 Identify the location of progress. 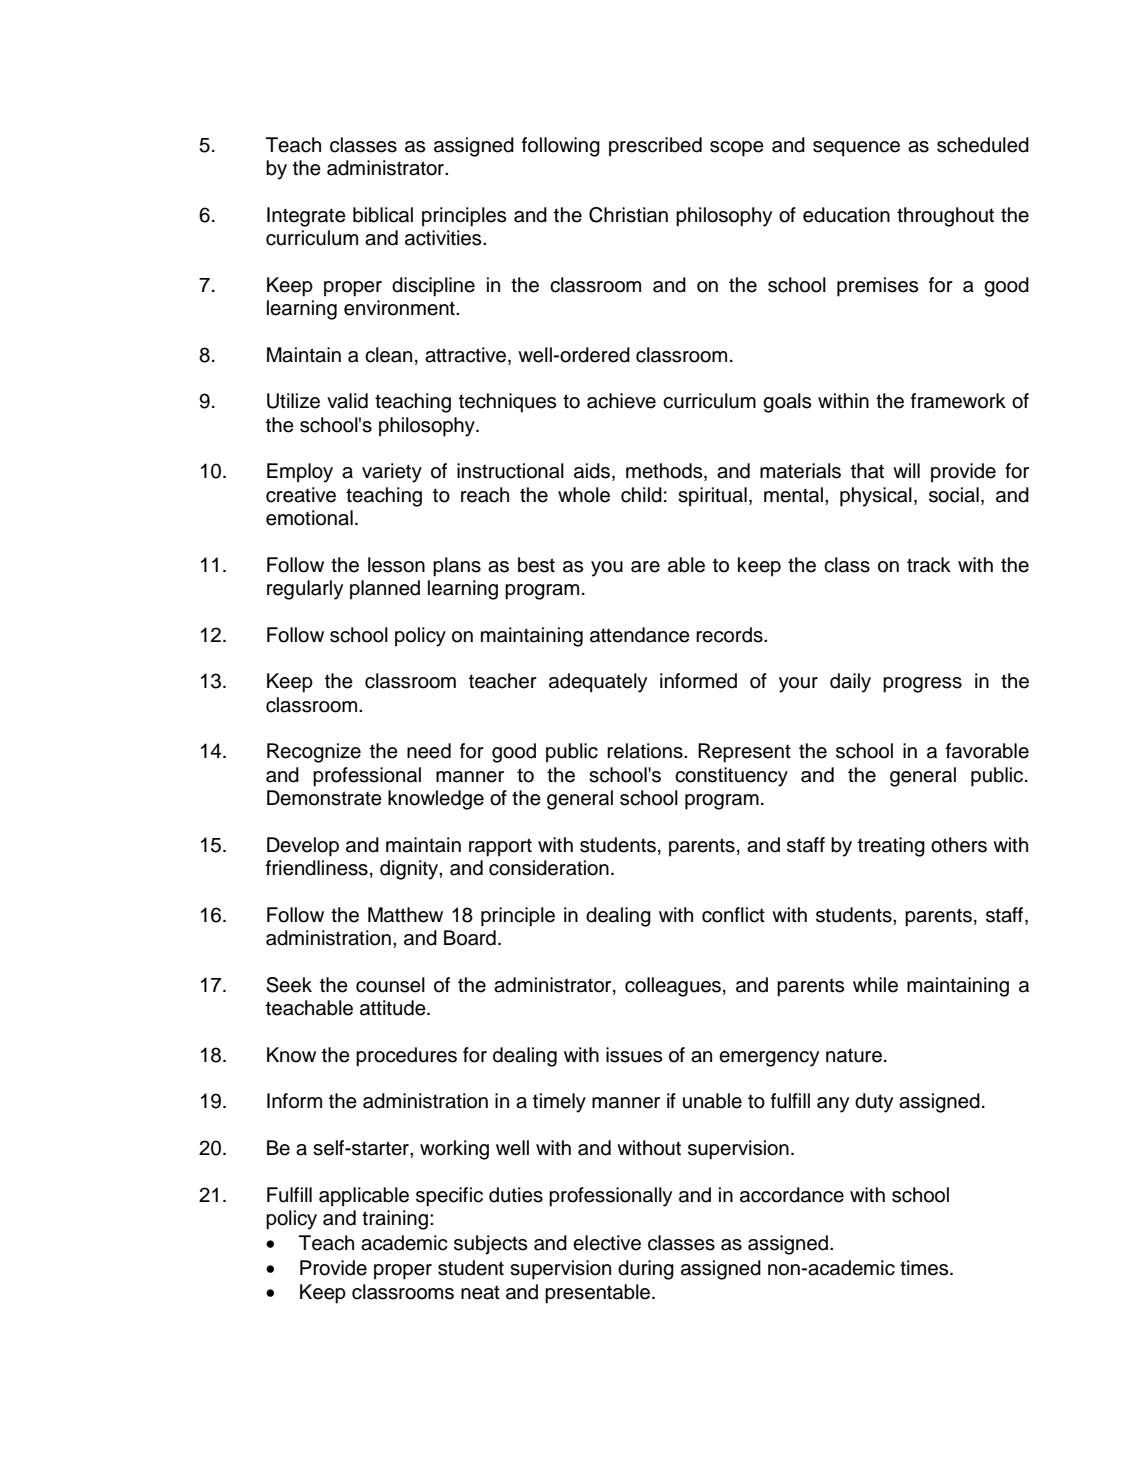
(922, 685).
